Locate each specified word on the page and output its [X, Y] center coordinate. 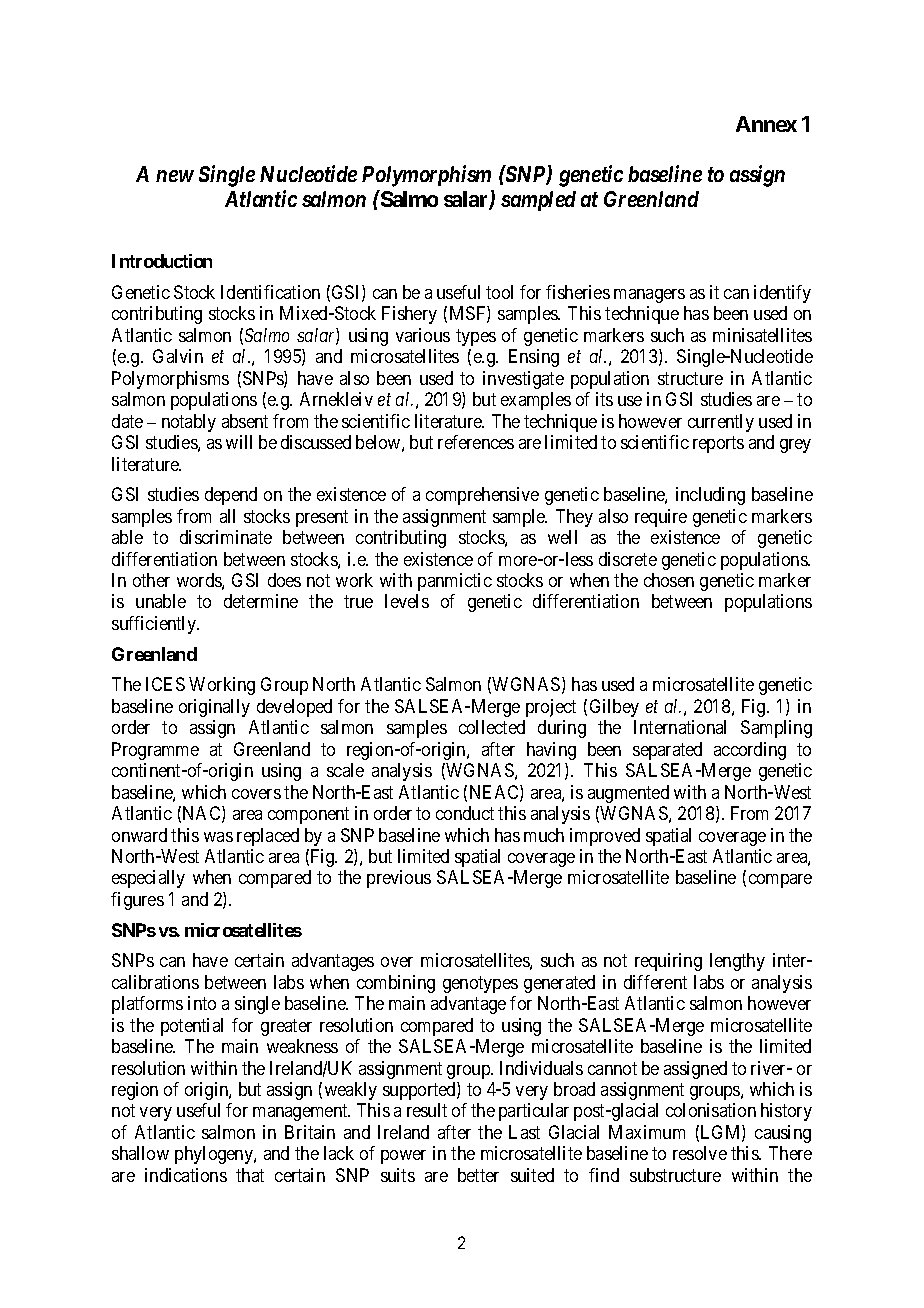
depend [231, 496]
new [175, 176]
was [218, 837]
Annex [766, 124]
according [750, 751]
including [710, 496]
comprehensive [482, 496]
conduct [465, 813]
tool [499, 292]
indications [186, 1175]
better [478, 1175]
